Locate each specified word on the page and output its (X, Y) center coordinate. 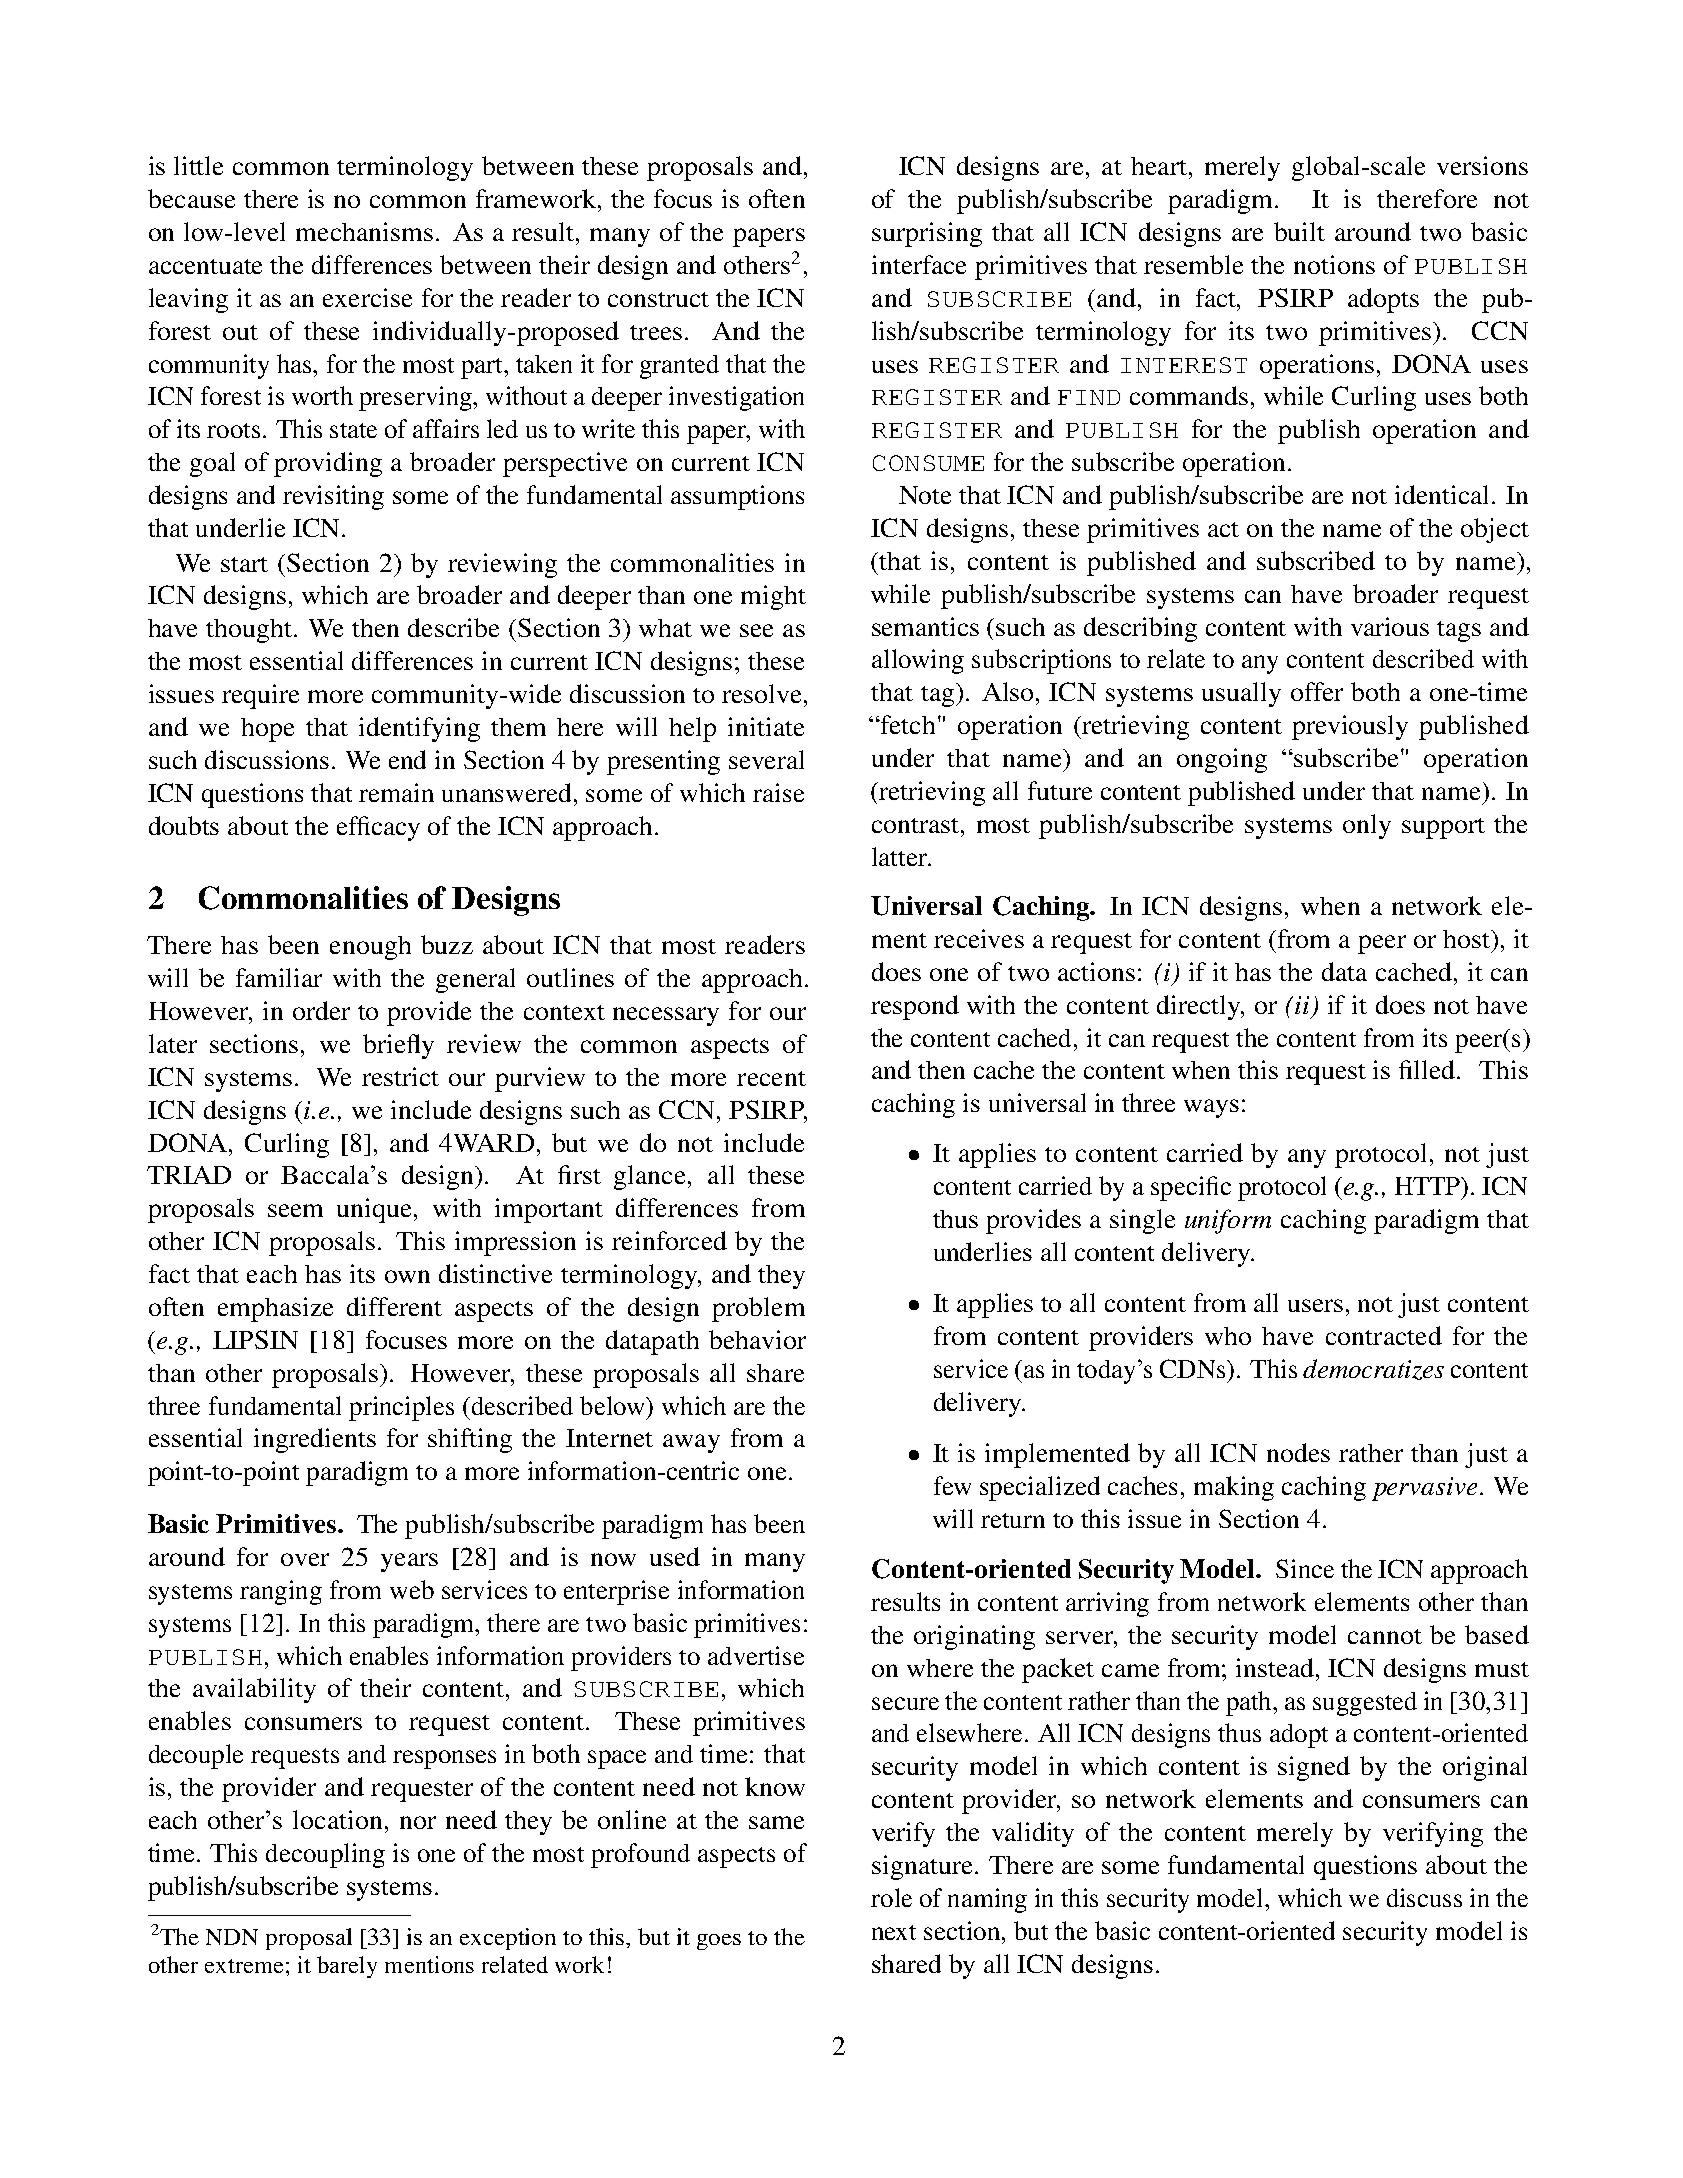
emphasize (275, 1309)
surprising (927, 234)
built (1299, 231)
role (891, 1897)
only (1367, 826)
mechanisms (364, 231)
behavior (757, 1339)
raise (778, 792)
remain (396, 792)
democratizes (1373, 1369)
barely (347, 1967)
